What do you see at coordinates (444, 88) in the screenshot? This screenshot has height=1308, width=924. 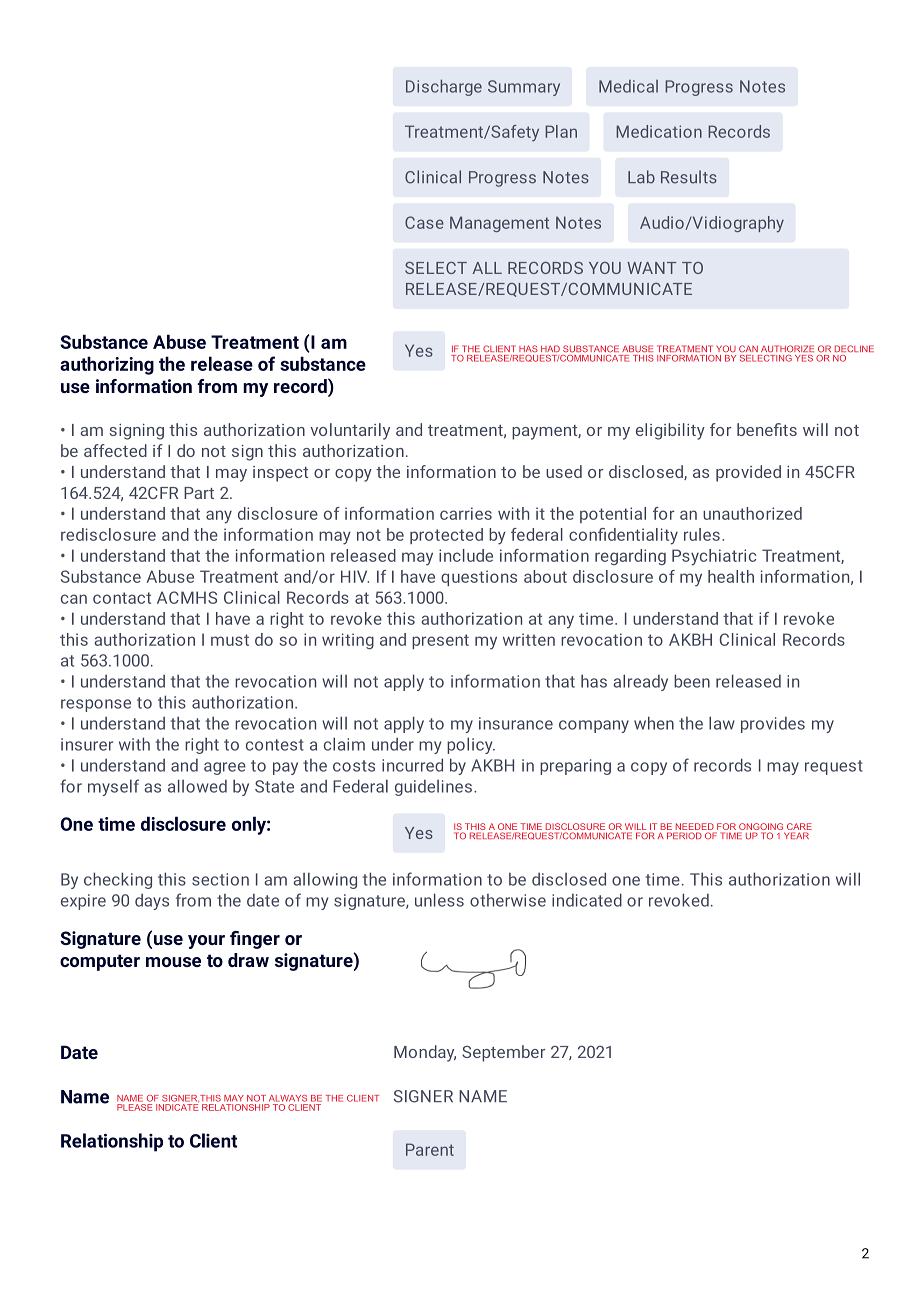 I see `Discharge` at bounding box center [444, 88].
